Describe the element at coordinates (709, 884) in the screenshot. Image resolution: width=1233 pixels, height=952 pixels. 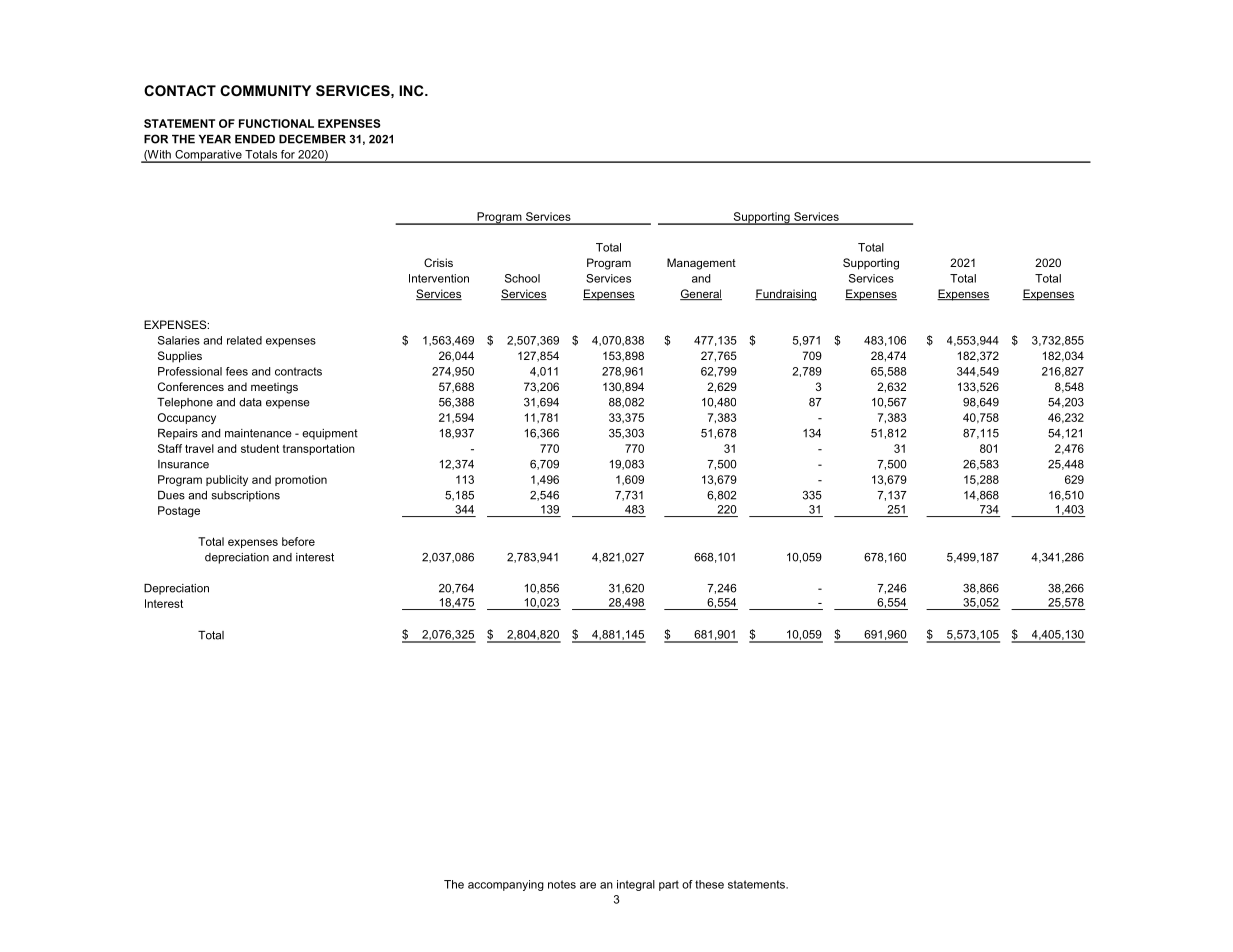
I see `these` at that location.
